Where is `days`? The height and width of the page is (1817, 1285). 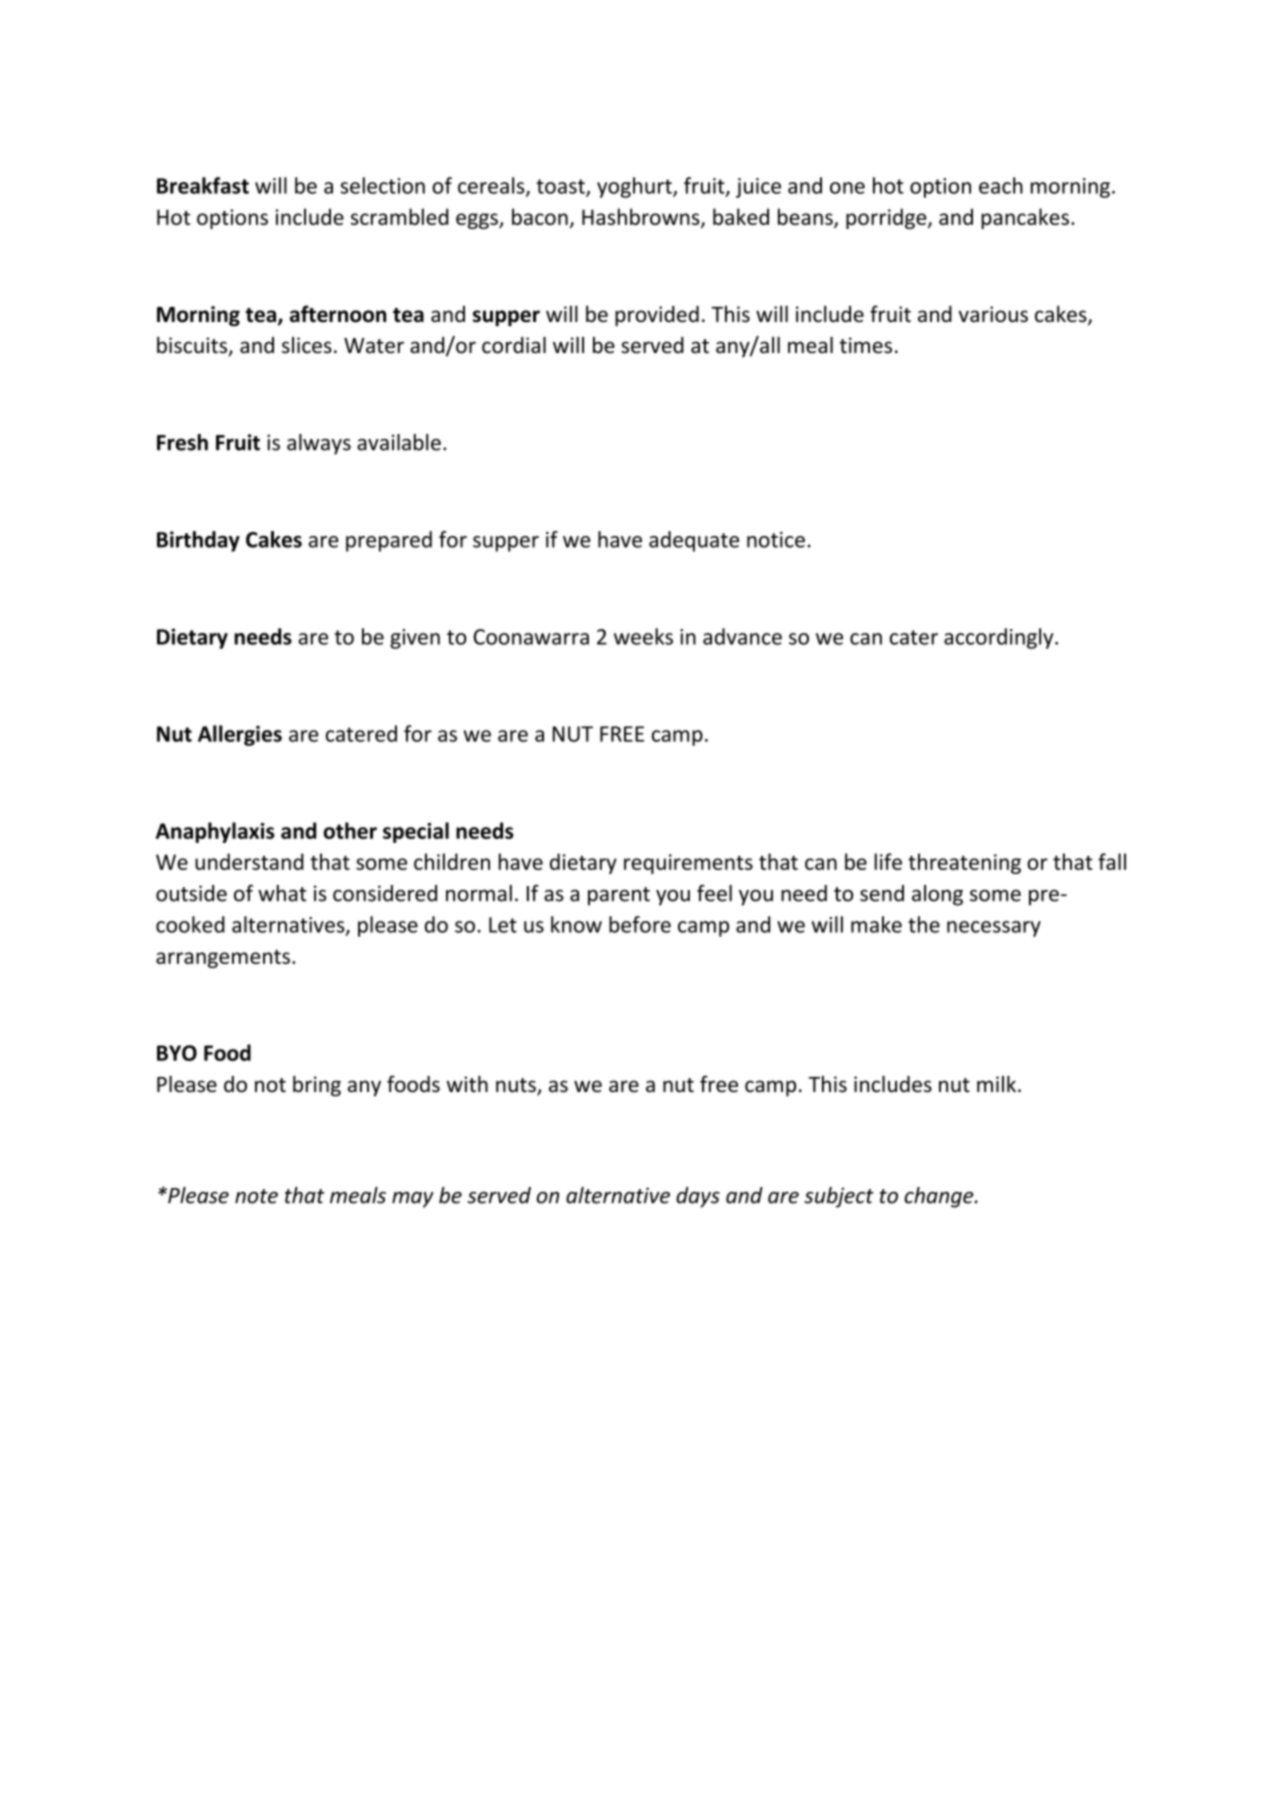 days is located at coordinates (698, 1197).
